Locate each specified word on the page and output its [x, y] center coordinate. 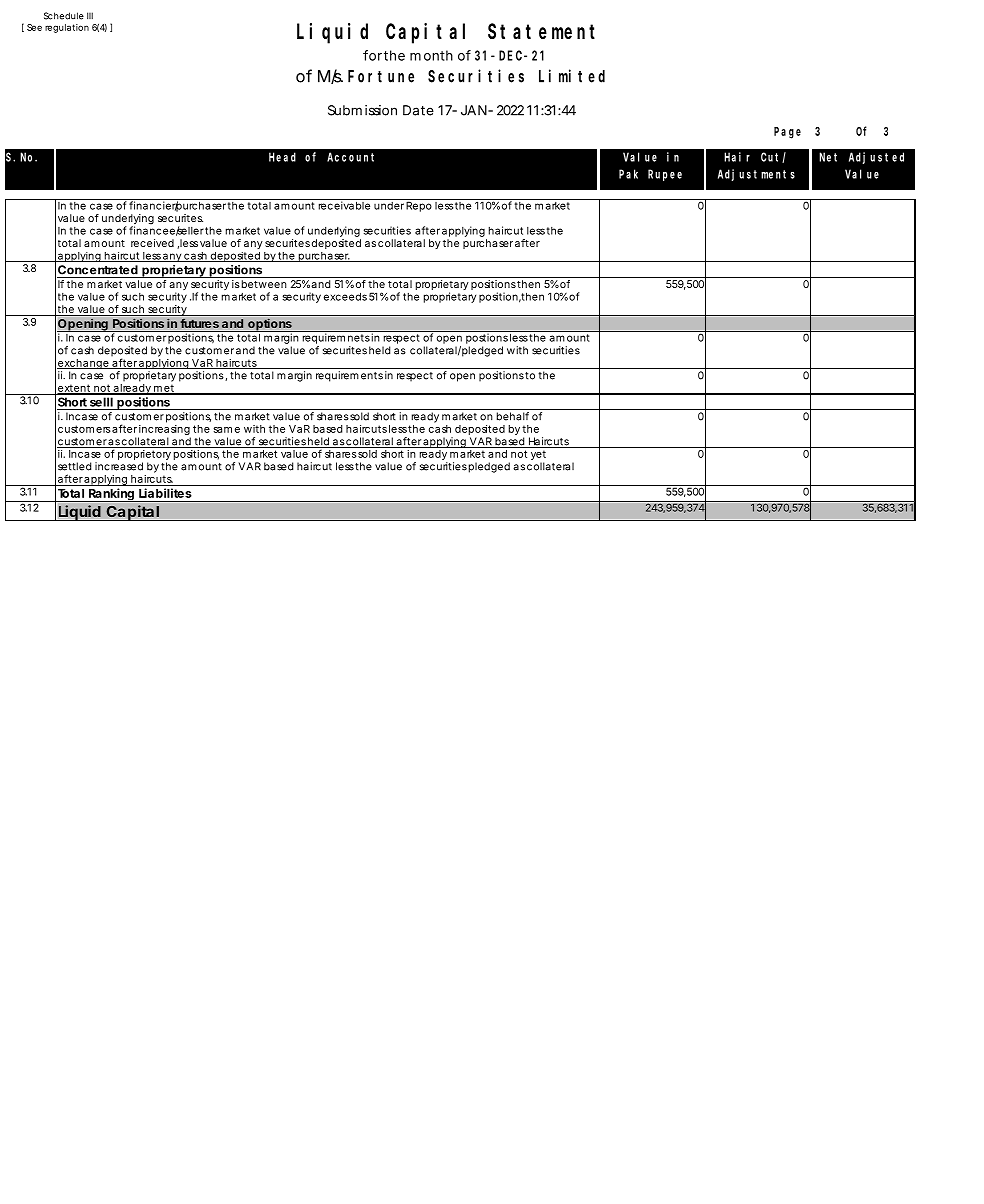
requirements [349, 376]
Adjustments [756, 175]
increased [119, 466]
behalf [513, 416]
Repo [418, 205]
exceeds [345, 296]
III [90, 15]
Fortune [381, 76]
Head [282, 157]
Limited [572, 76]
